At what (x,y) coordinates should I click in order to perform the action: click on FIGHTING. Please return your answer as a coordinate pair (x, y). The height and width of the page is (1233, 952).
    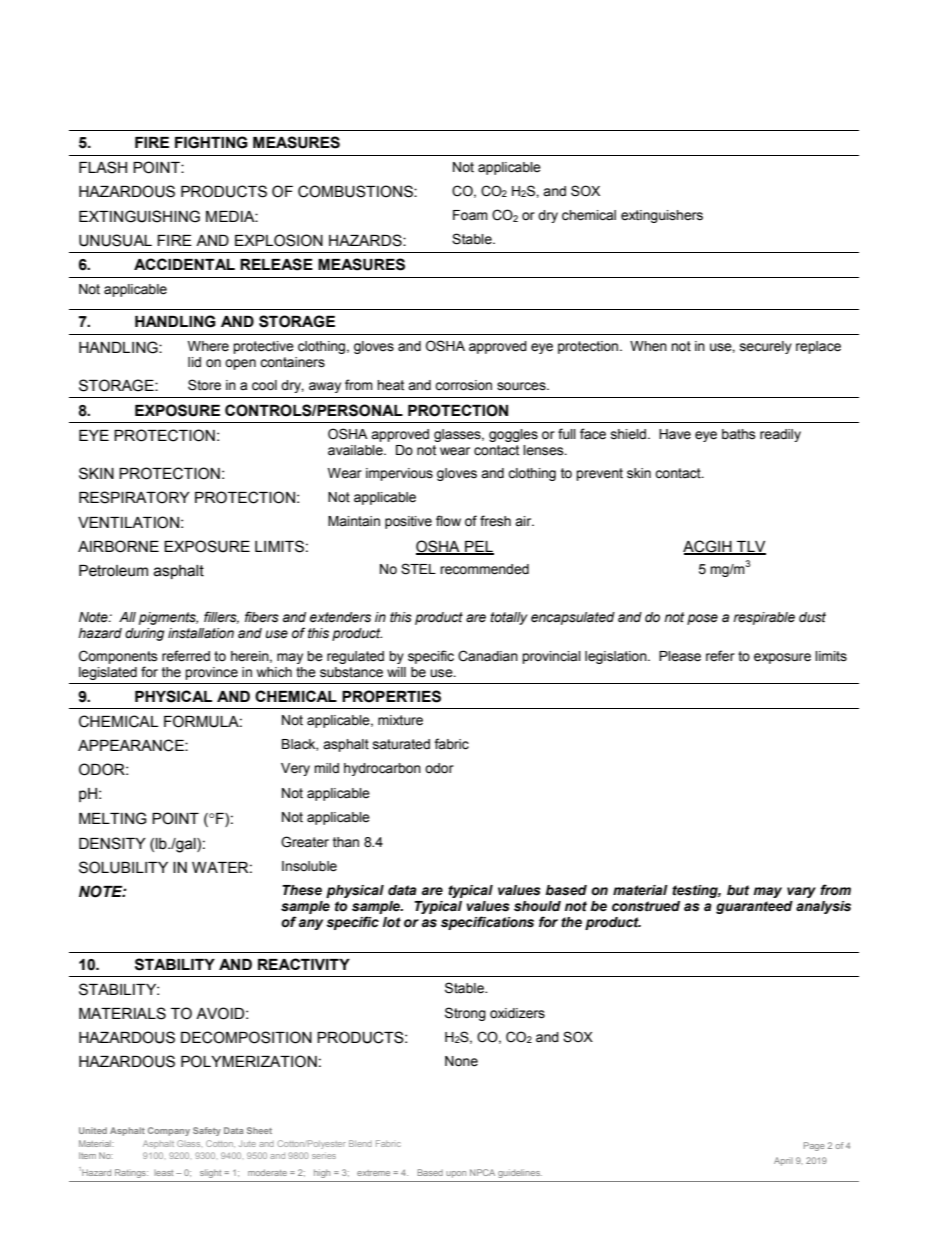
    Looking at the image, I should click on (211, 142).
